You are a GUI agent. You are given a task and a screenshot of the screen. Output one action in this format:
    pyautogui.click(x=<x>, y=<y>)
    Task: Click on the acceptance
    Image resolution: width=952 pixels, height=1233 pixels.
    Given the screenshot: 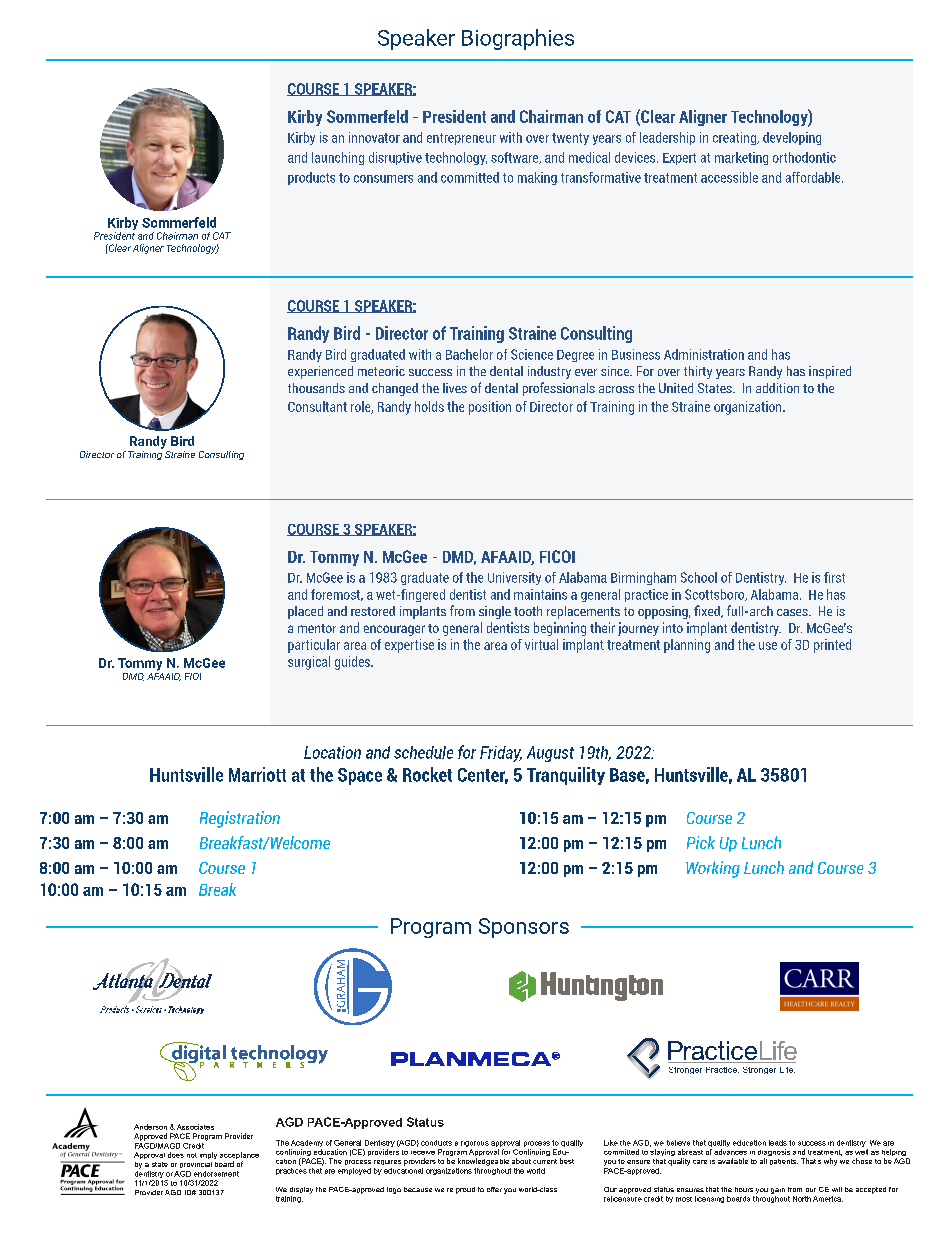 What is the action you would take?
    pyautogui.click(x=239, y=1157)
